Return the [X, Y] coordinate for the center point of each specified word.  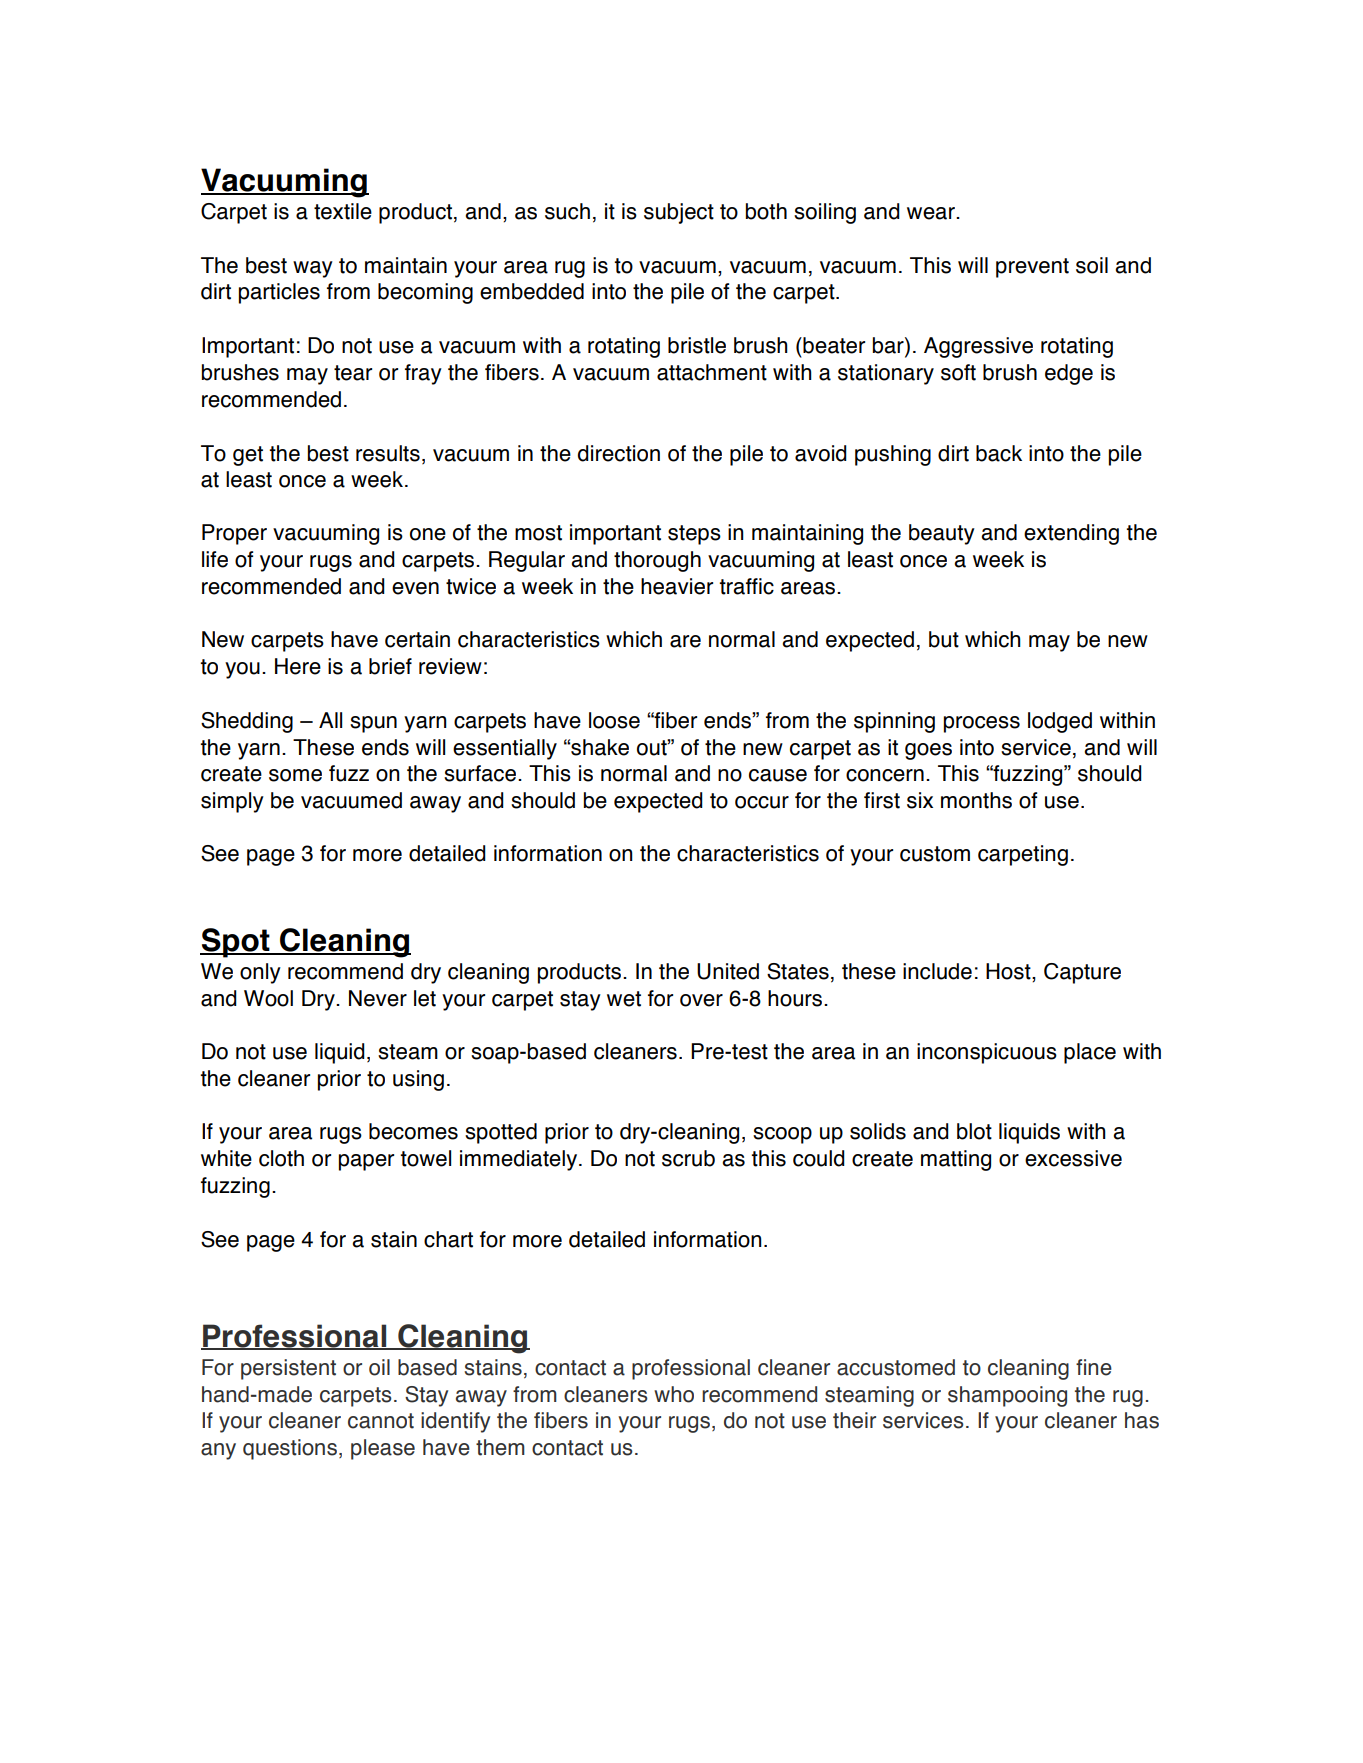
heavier [677, 586]
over [701, 1000]
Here [298, 666]
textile [343, 211]
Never [378, 998]
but [944, 639]
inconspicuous [987, 1053]
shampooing [1007, 1396]
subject [679, 213]
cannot [381, 1421]
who [674, 1394]
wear [932, 213]
